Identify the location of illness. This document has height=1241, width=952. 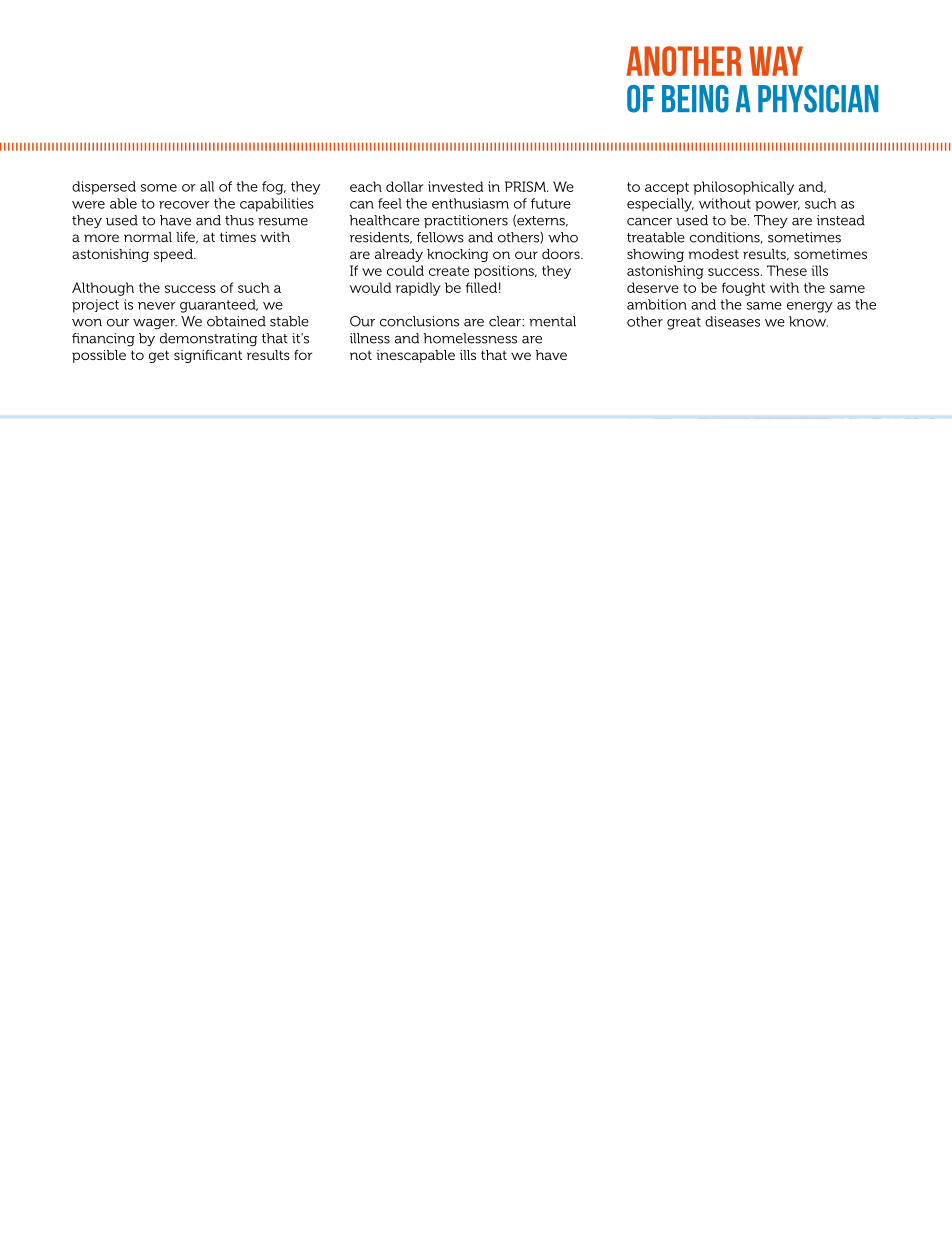
(370, 338).
